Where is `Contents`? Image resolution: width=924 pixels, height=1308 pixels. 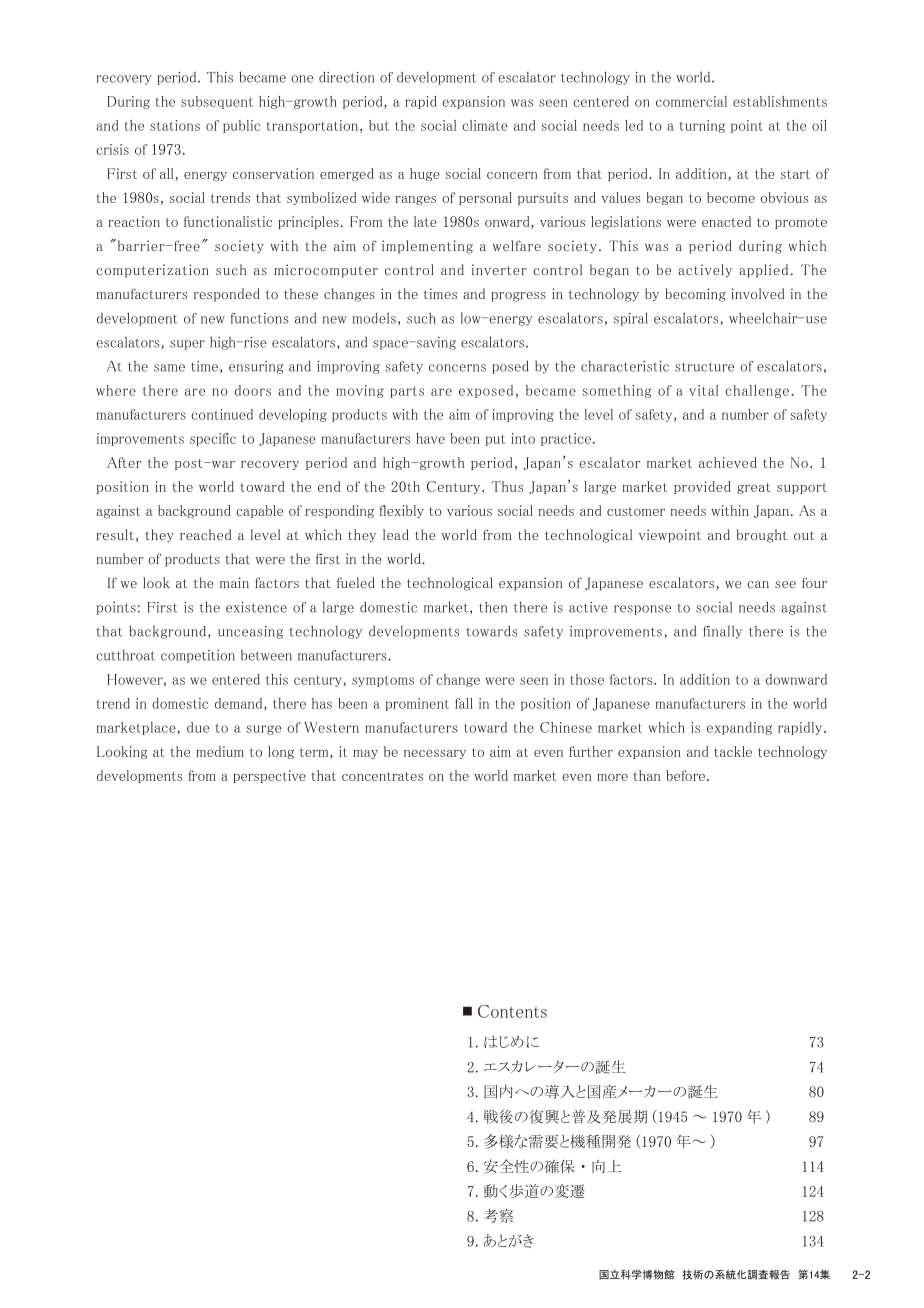 Contents is located at coordinates (512, 1011).
